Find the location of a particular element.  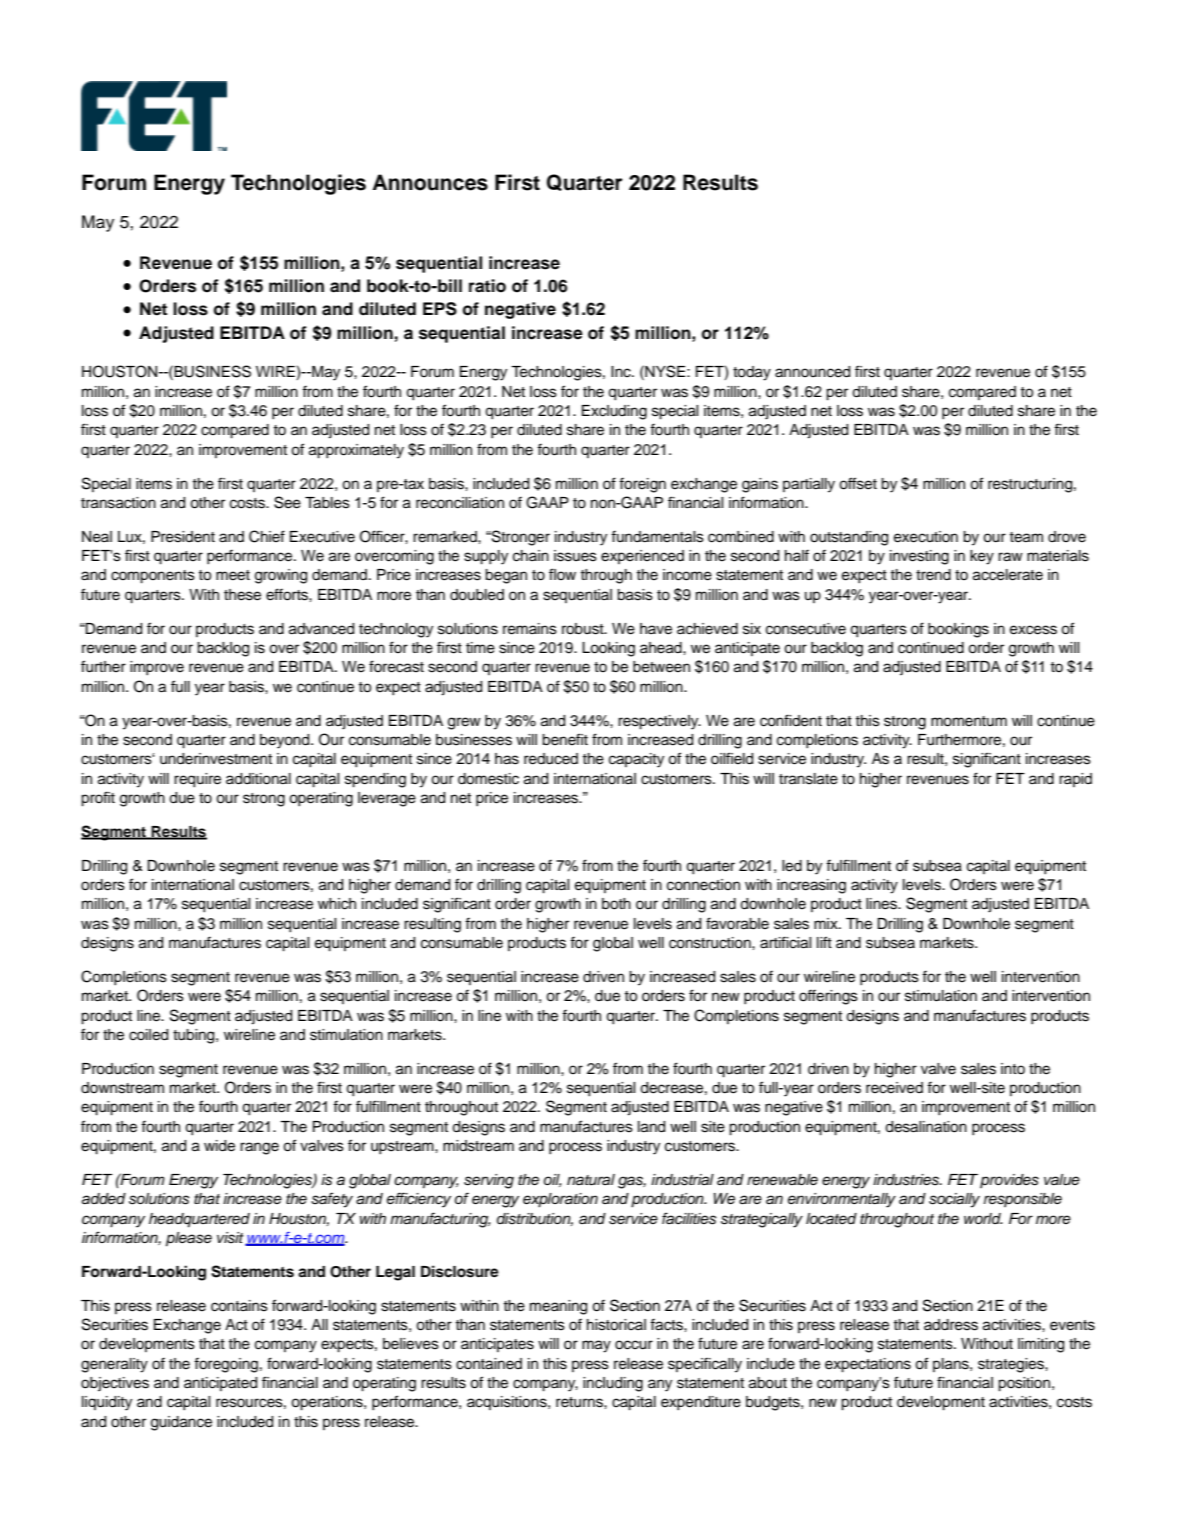

Announces is located at coordinates (430, 182).
